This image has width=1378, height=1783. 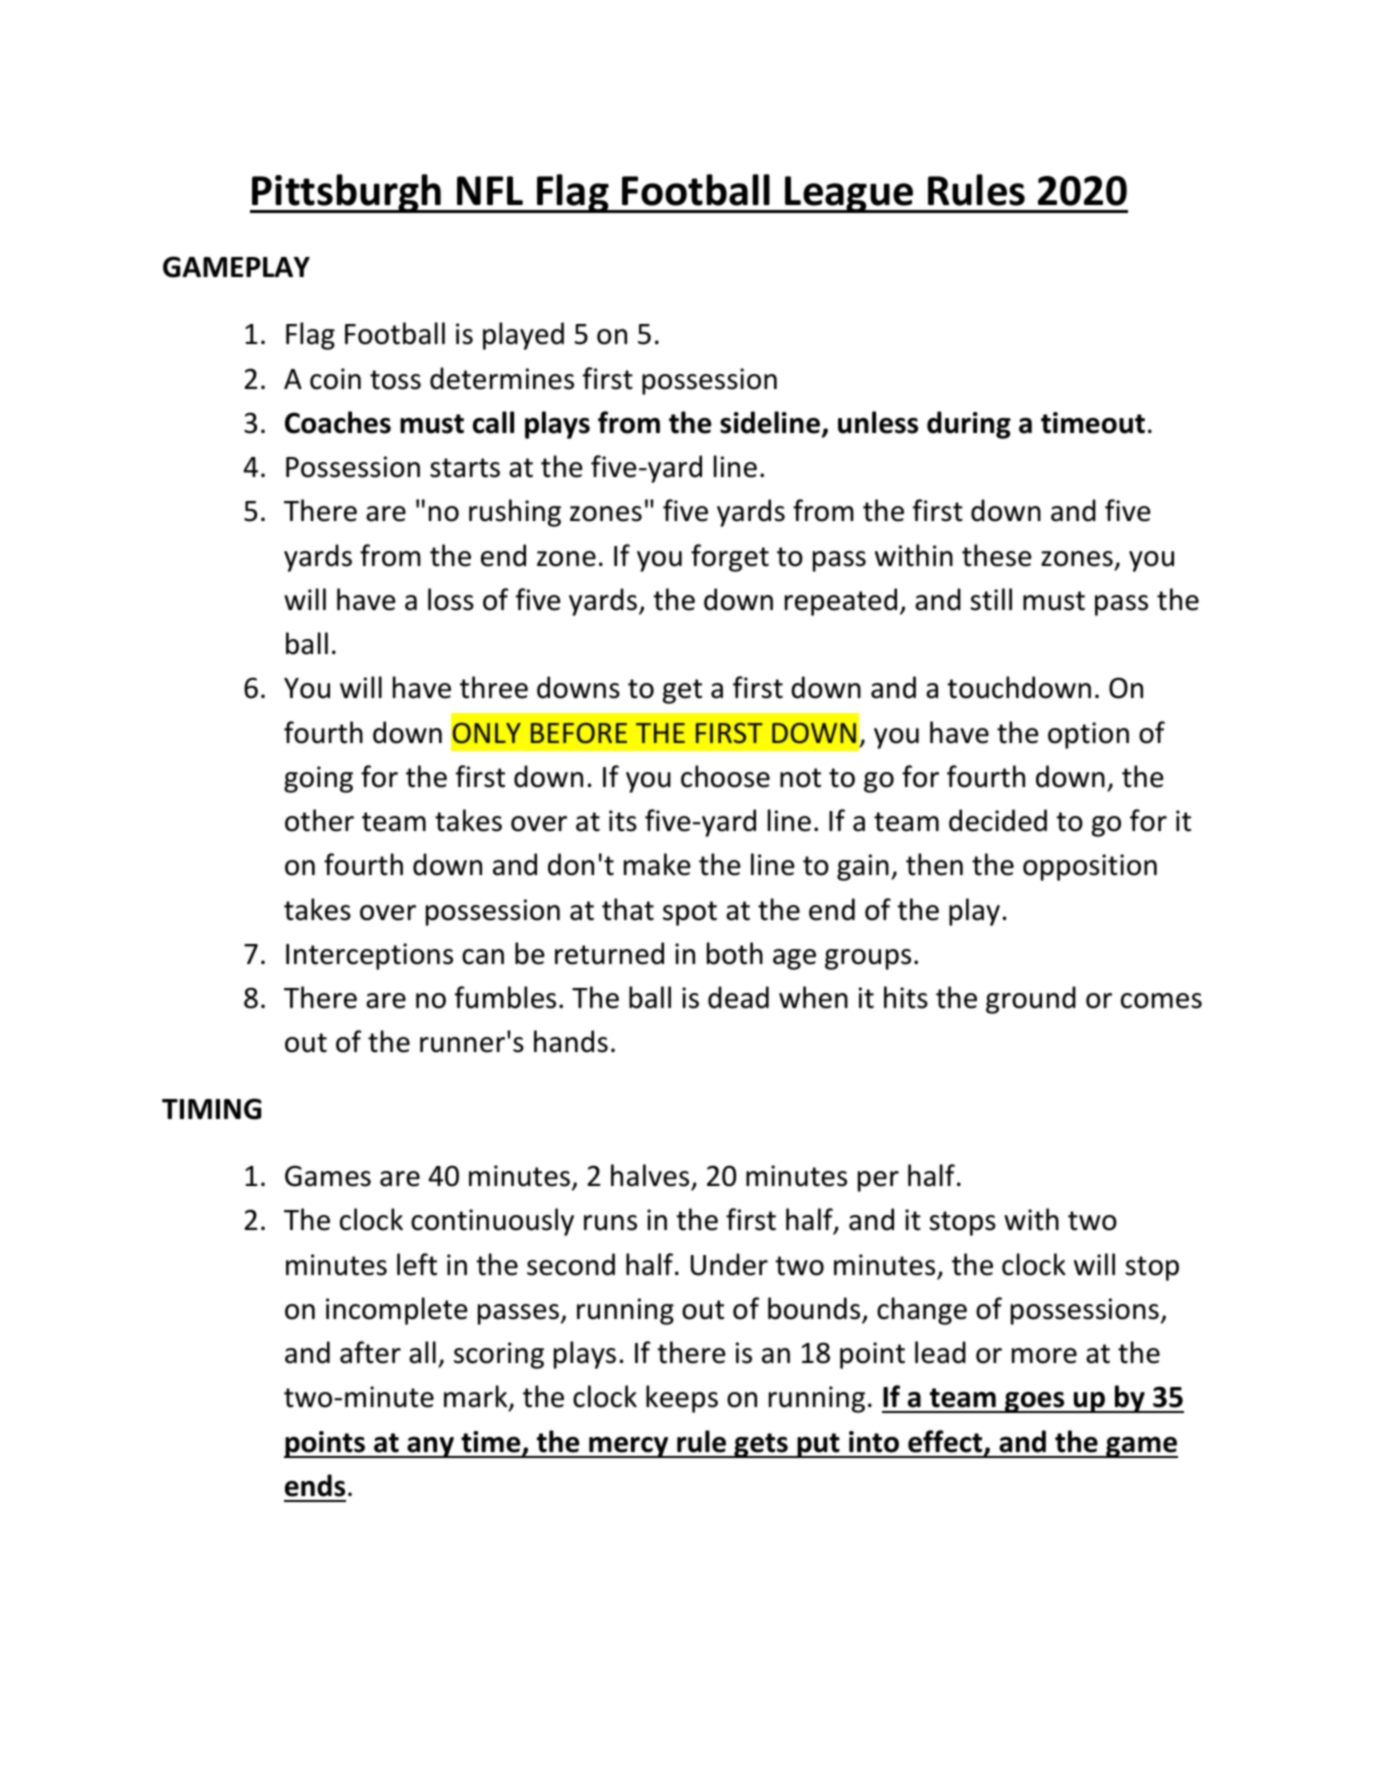 What do you see at coordinates (1035, 1402) in the image?
I see `goes` at bounding box center [1035, 1402].
